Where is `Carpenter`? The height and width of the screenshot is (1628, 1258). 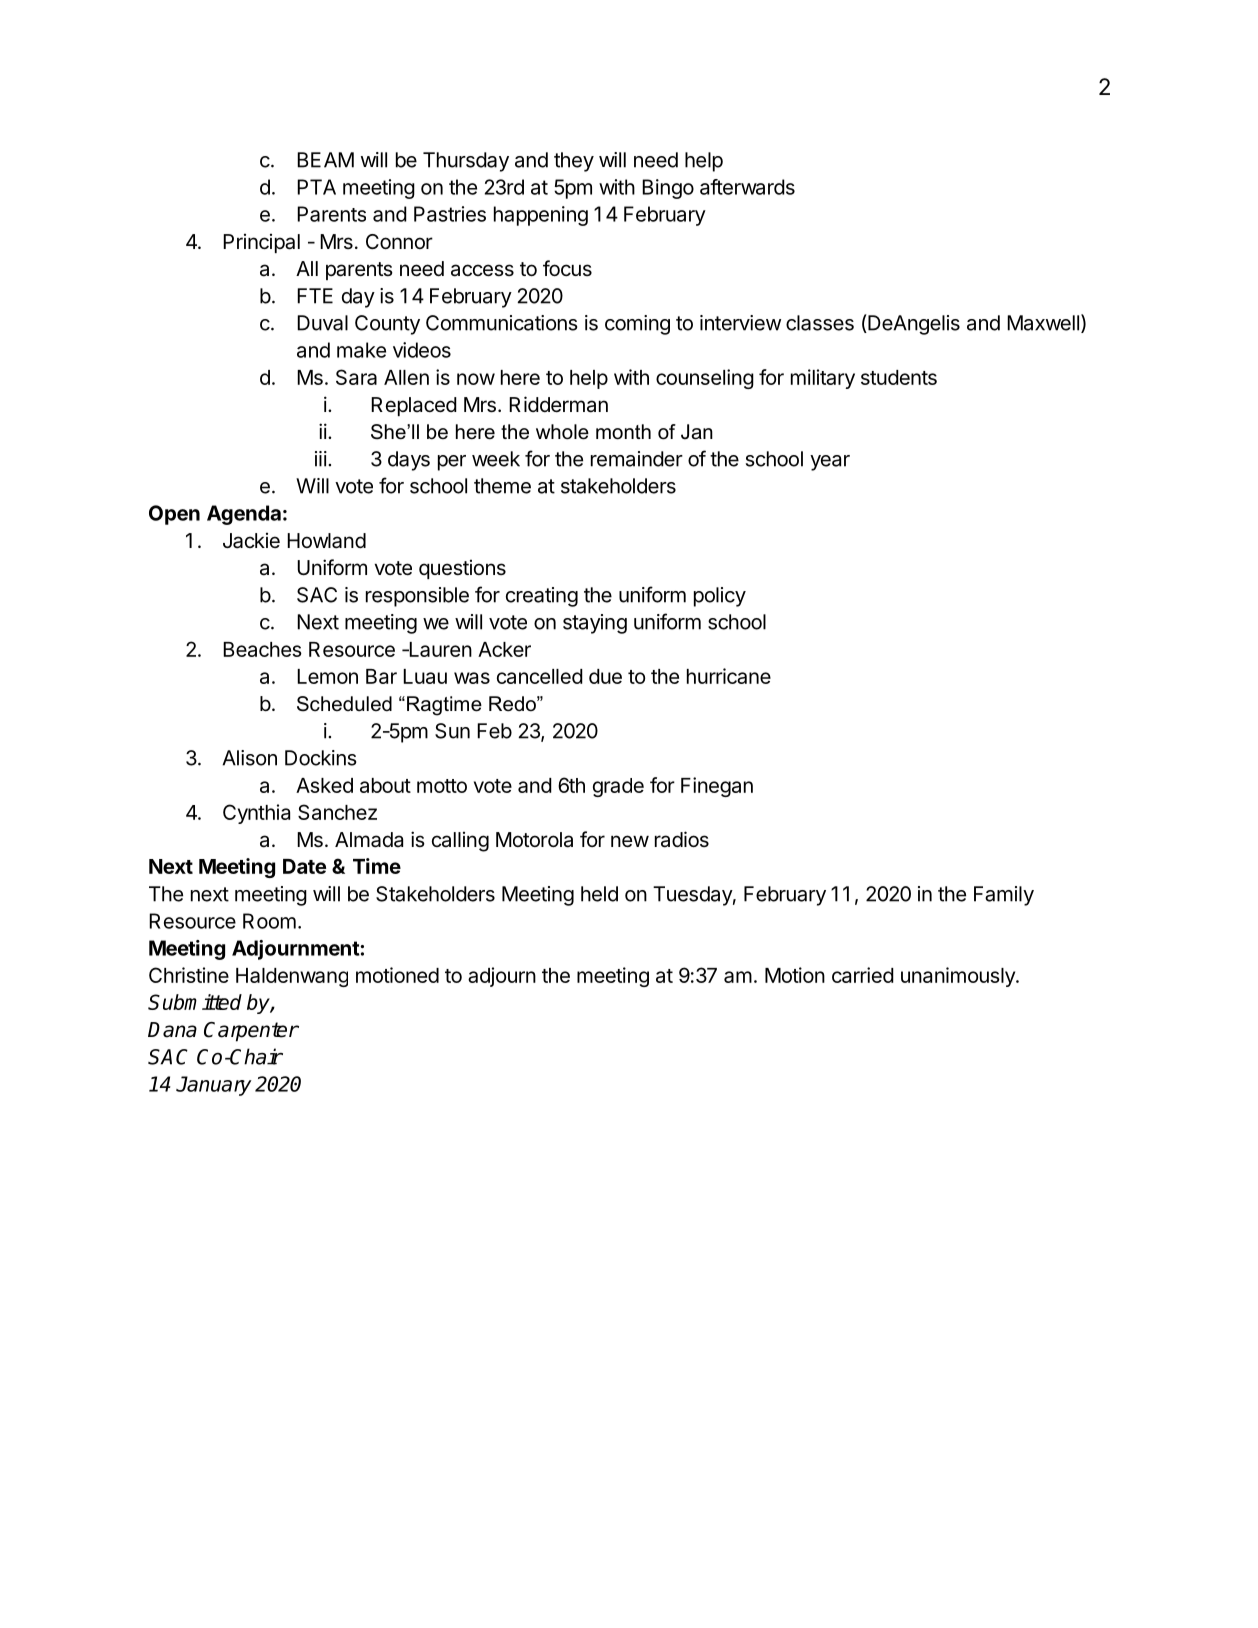
Carpenter is located at coordinates (251, 1032).
